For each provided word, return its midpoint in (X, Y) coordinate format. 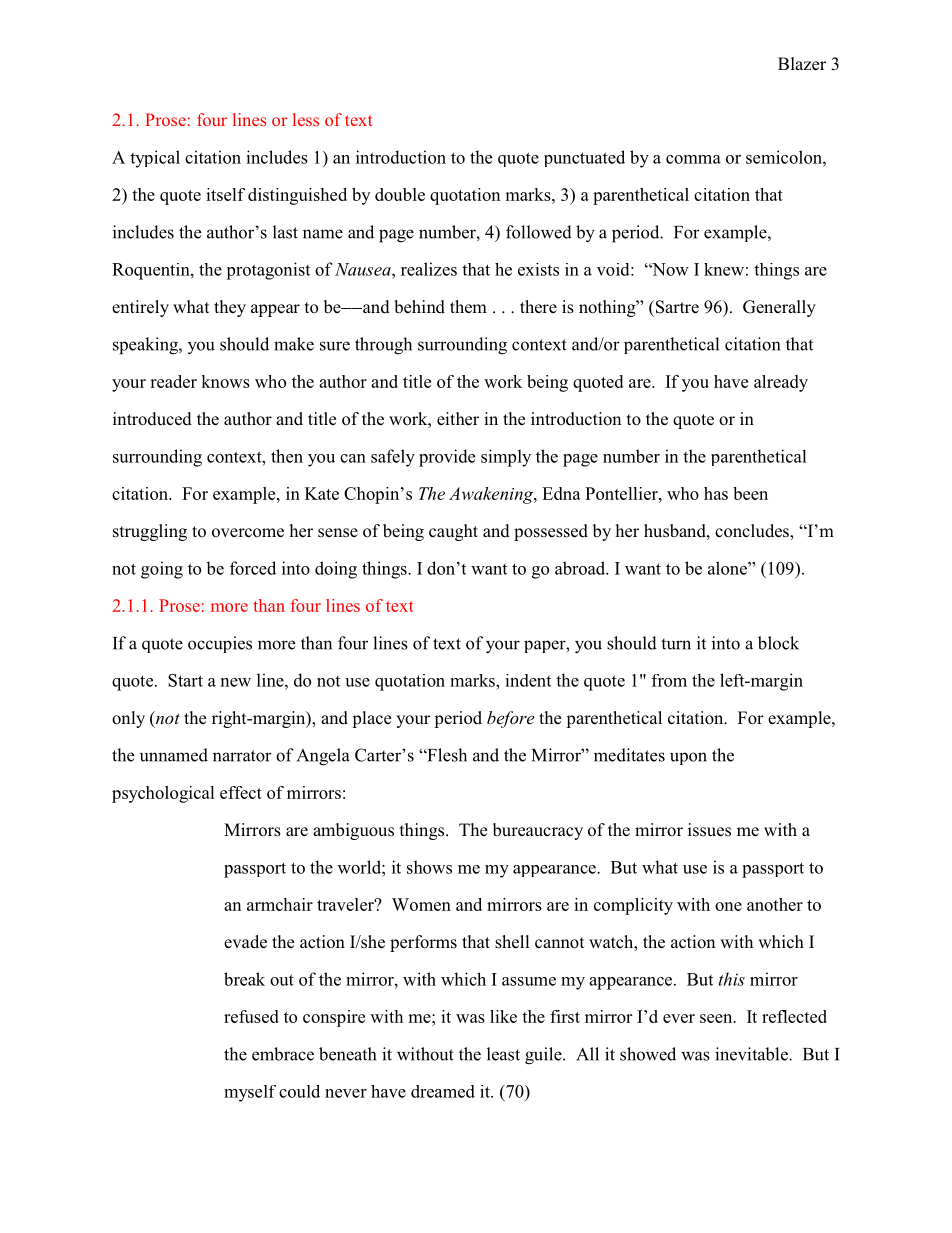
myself (250, 1093)
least (503, 1054)
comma (693, 159)
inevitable (752, 1054)
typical (155, 159)
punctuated (584, 158)
